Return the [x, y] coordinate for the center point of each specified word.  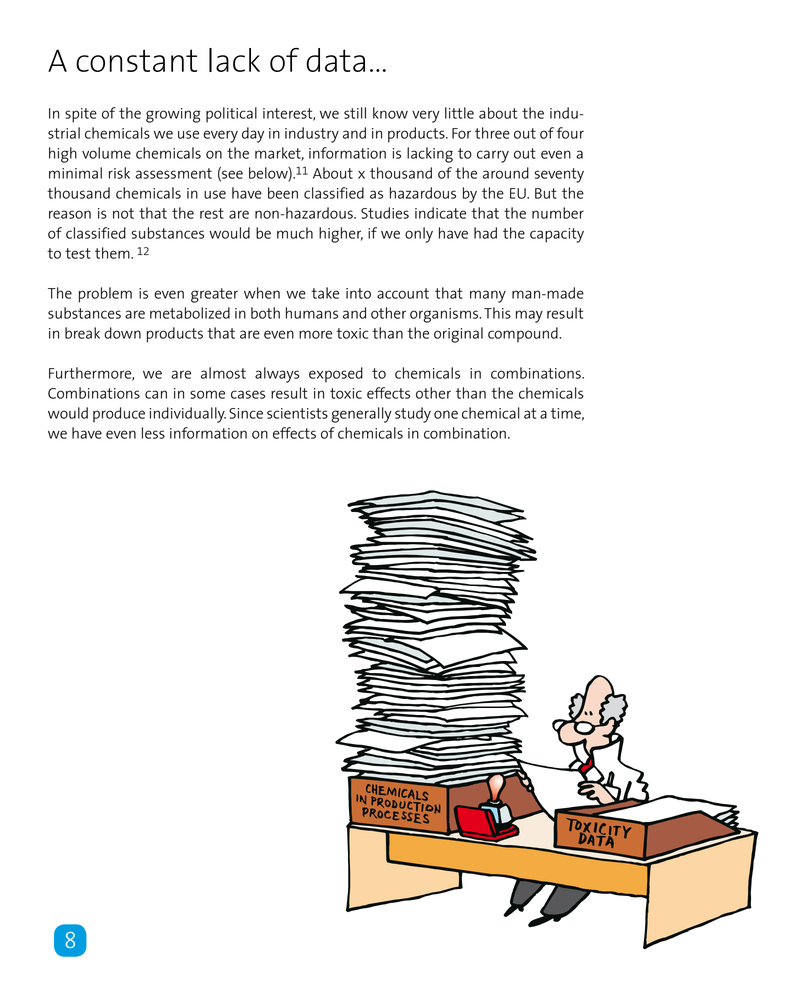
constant [136, 60]
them [113, 253]
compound [524, 335]
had [485, 233]
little [459, 113]
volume [106, 153]
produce [119, 415]
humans [312, 313]
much [295, 233]
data [335, 60]
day [253, 135]
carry [493, 156]
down [122, 333]
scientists [297, 413]
